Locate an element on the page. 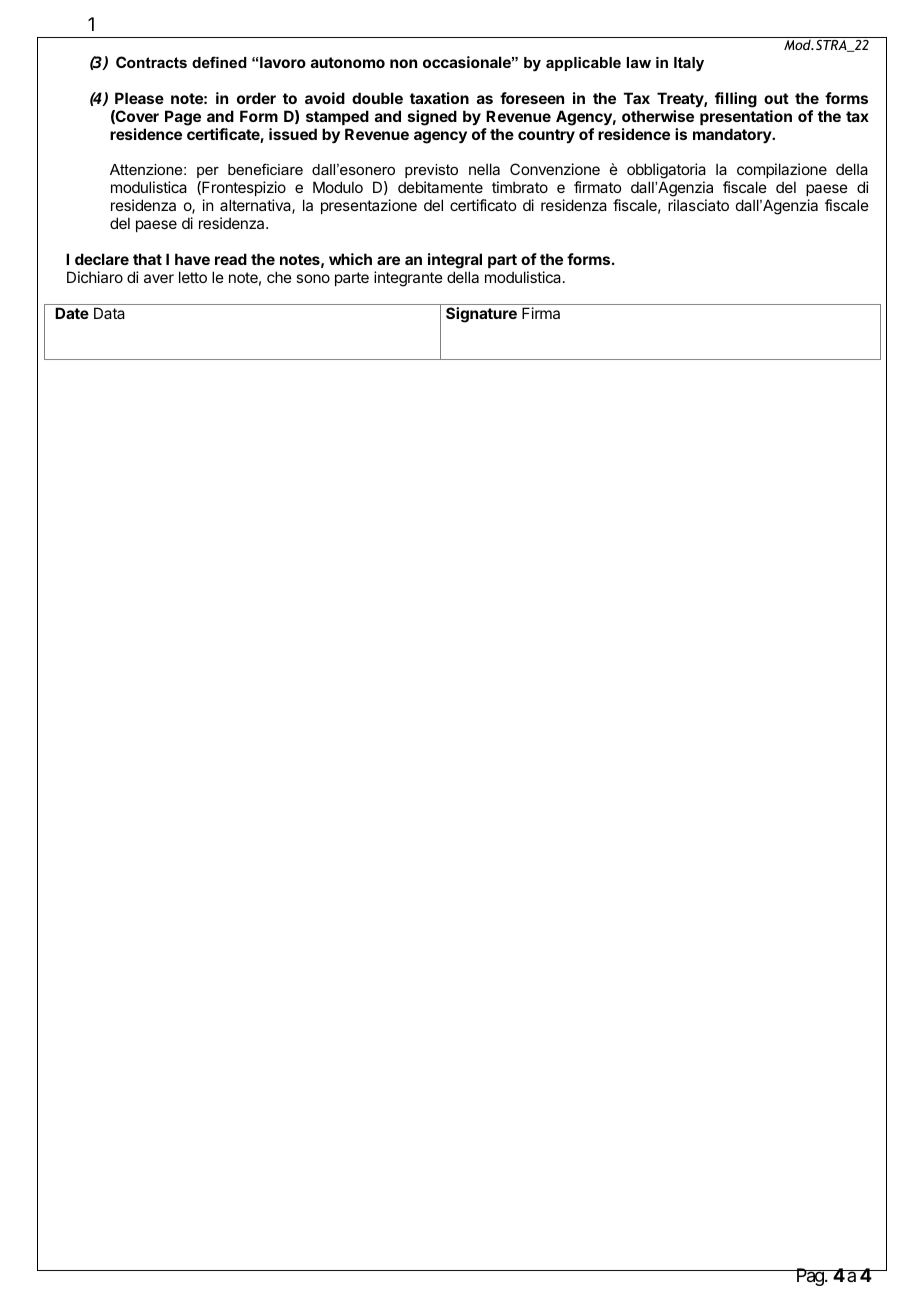 The width and height of the document is (924, 1308). Signature is located at coordinates (481, 315).
